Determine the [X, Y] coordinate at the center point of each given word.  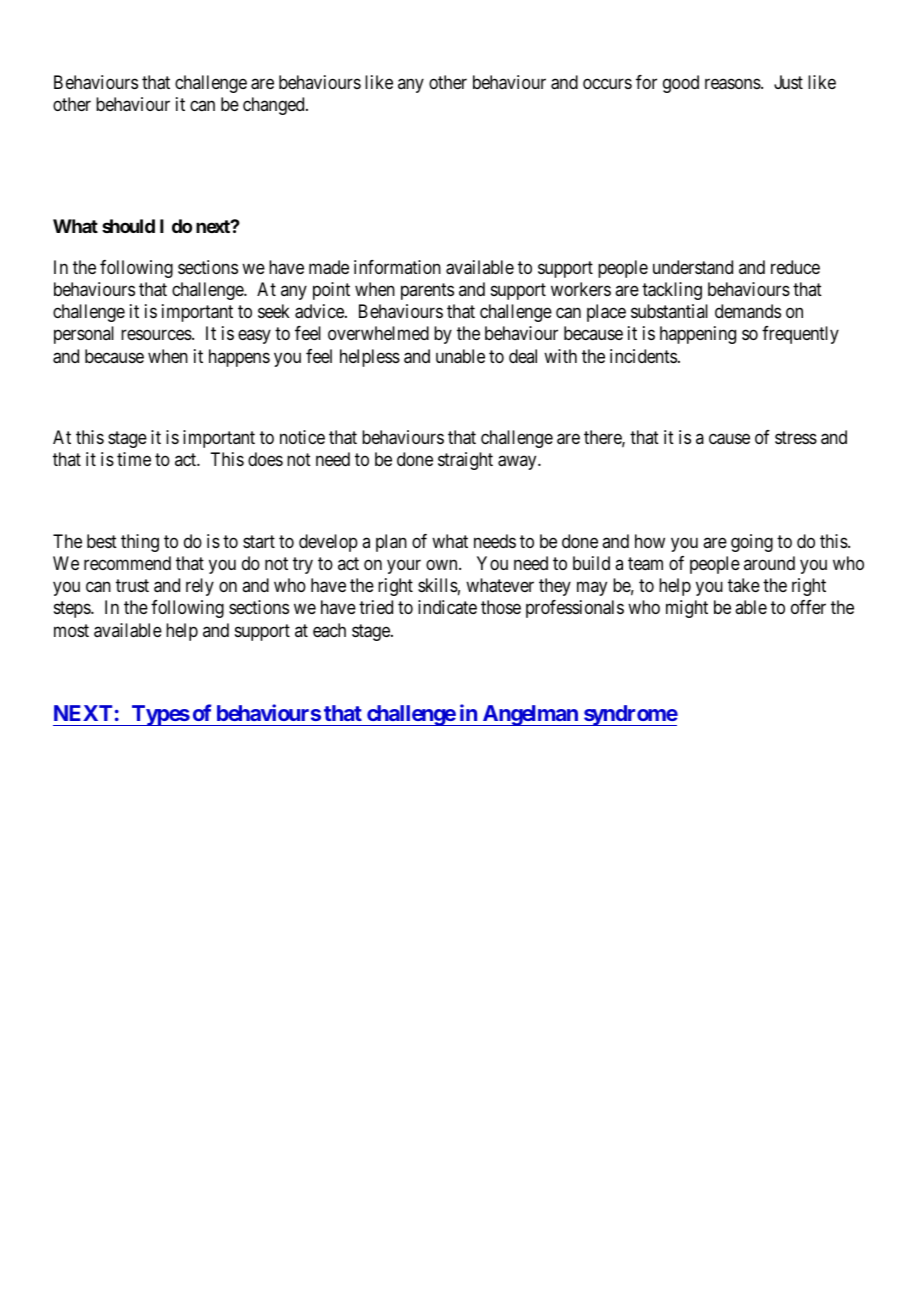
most [71, 630]
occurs [607, 83]
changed [275, 106]
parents [427, 291]
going [752, 543]
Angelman [530, 715]
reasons [733, 84]
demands [748, 311]
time [134, 459]
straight [465, 461]
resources [157, 335]
